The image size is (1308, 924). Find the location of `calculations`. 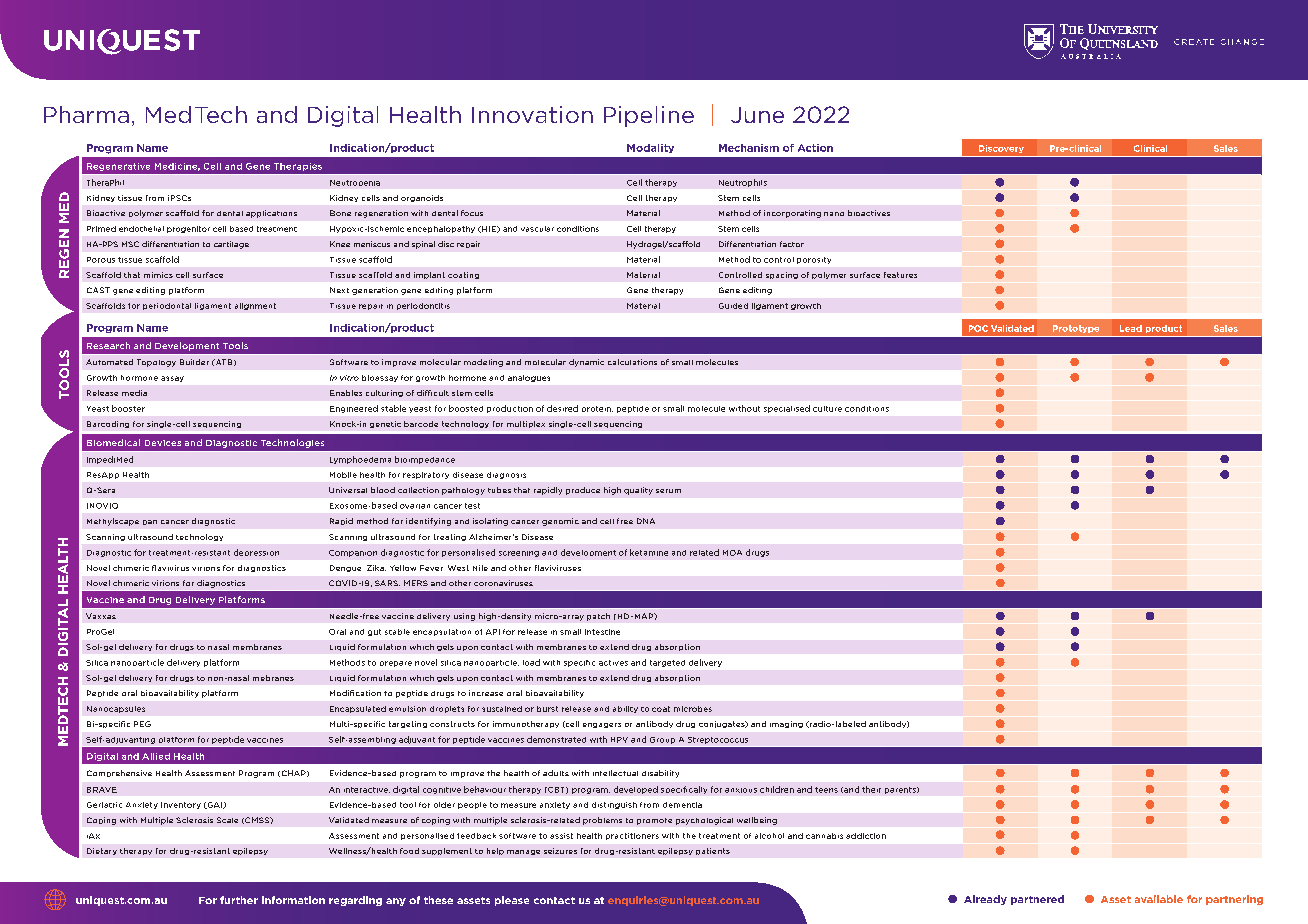

calculations is located at coordinates (632, 362).
